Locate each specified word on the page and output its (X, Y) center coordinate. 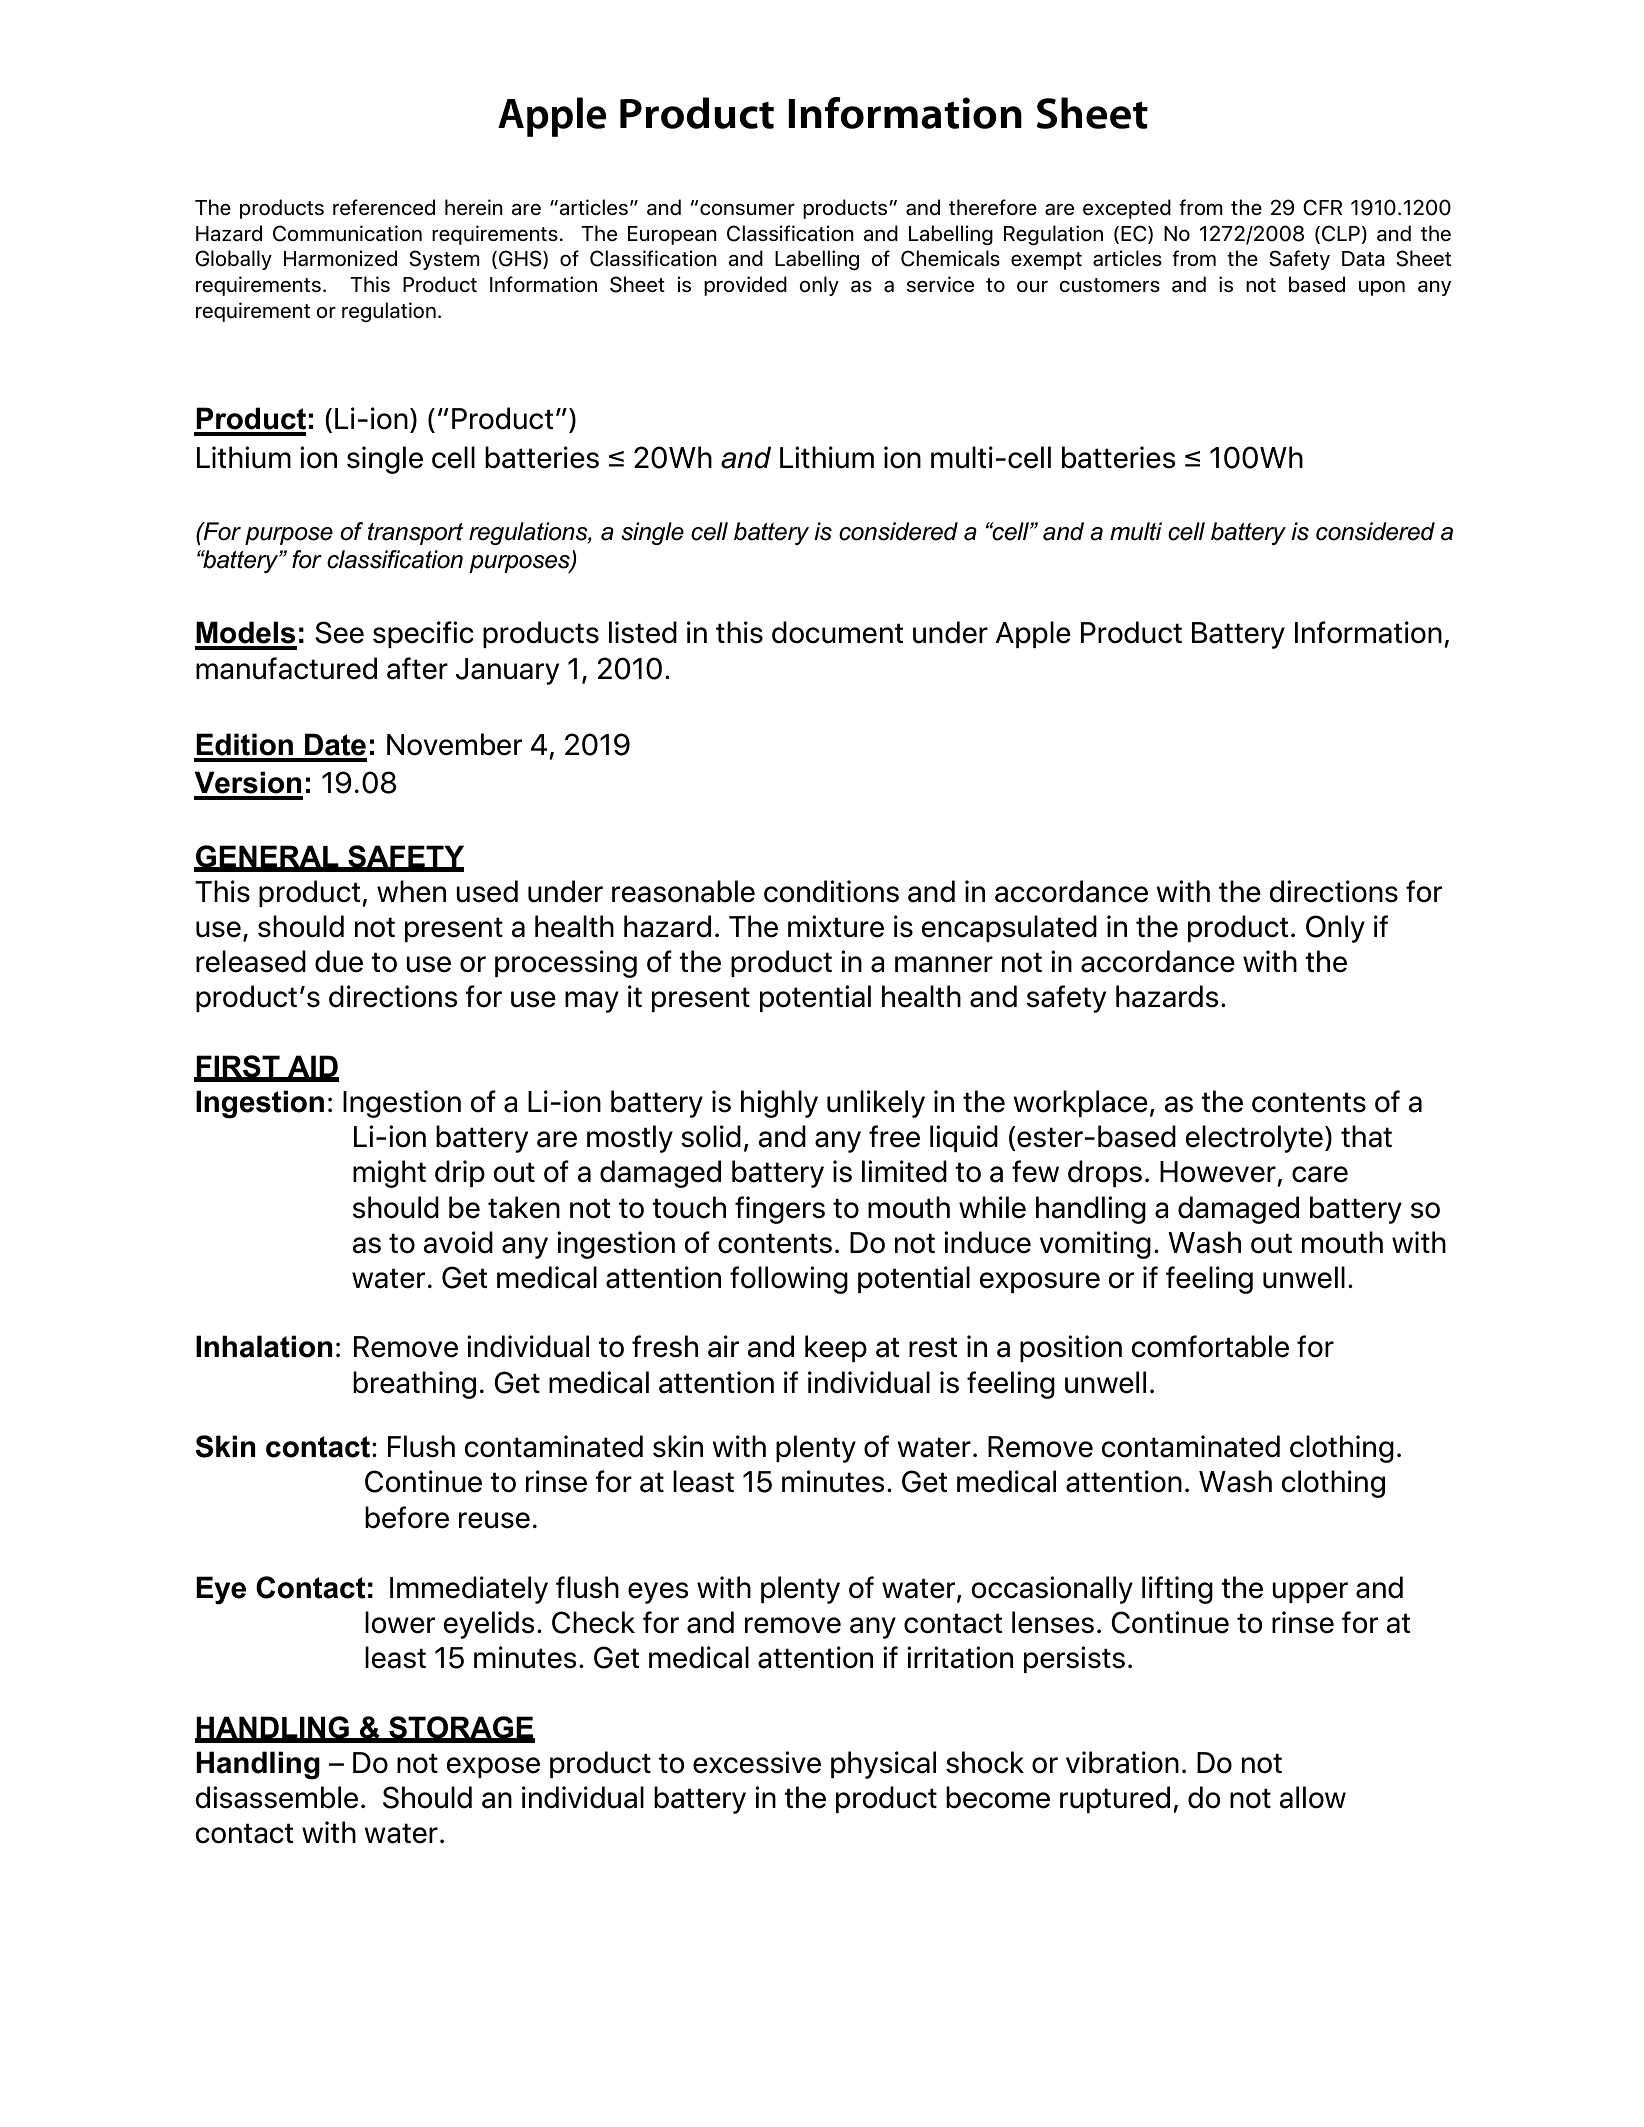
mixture (836, 926)
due (339, 961)
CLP (1341, 233)
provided (745, 286)
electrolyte (1254, 1139)
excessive (757, 1762)
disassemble (276, 1797)
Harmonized (340, 258)
